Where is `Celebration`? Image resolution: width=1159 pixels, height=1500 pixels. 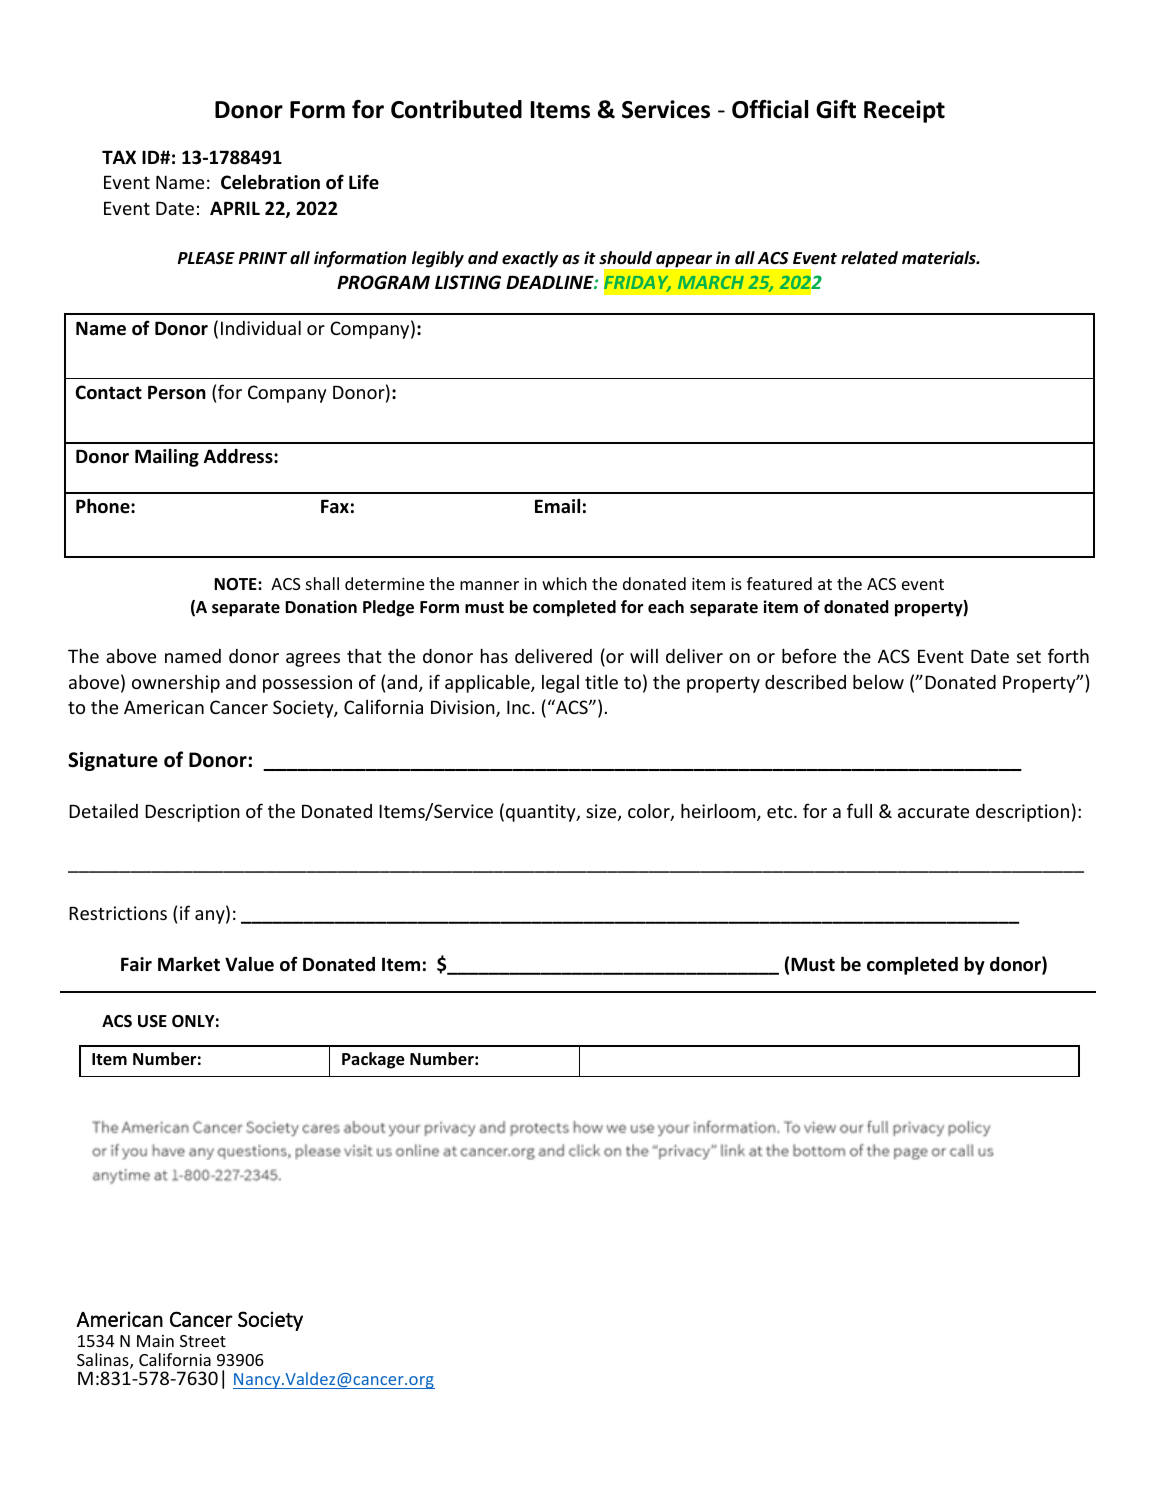
Celebration is located at coordinates (270, 182).
